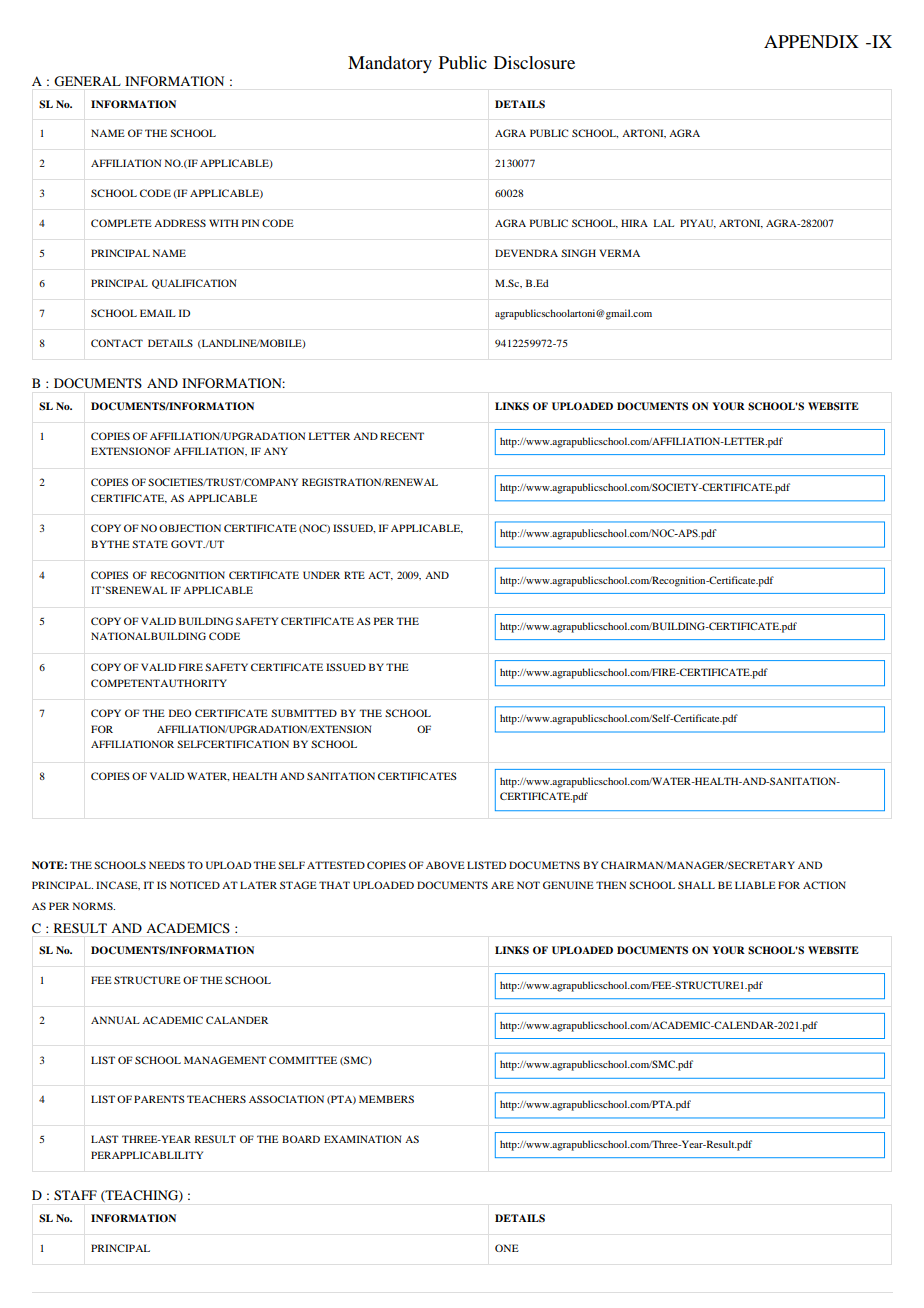  I want to click on Mandatory, so click(390, 64).
